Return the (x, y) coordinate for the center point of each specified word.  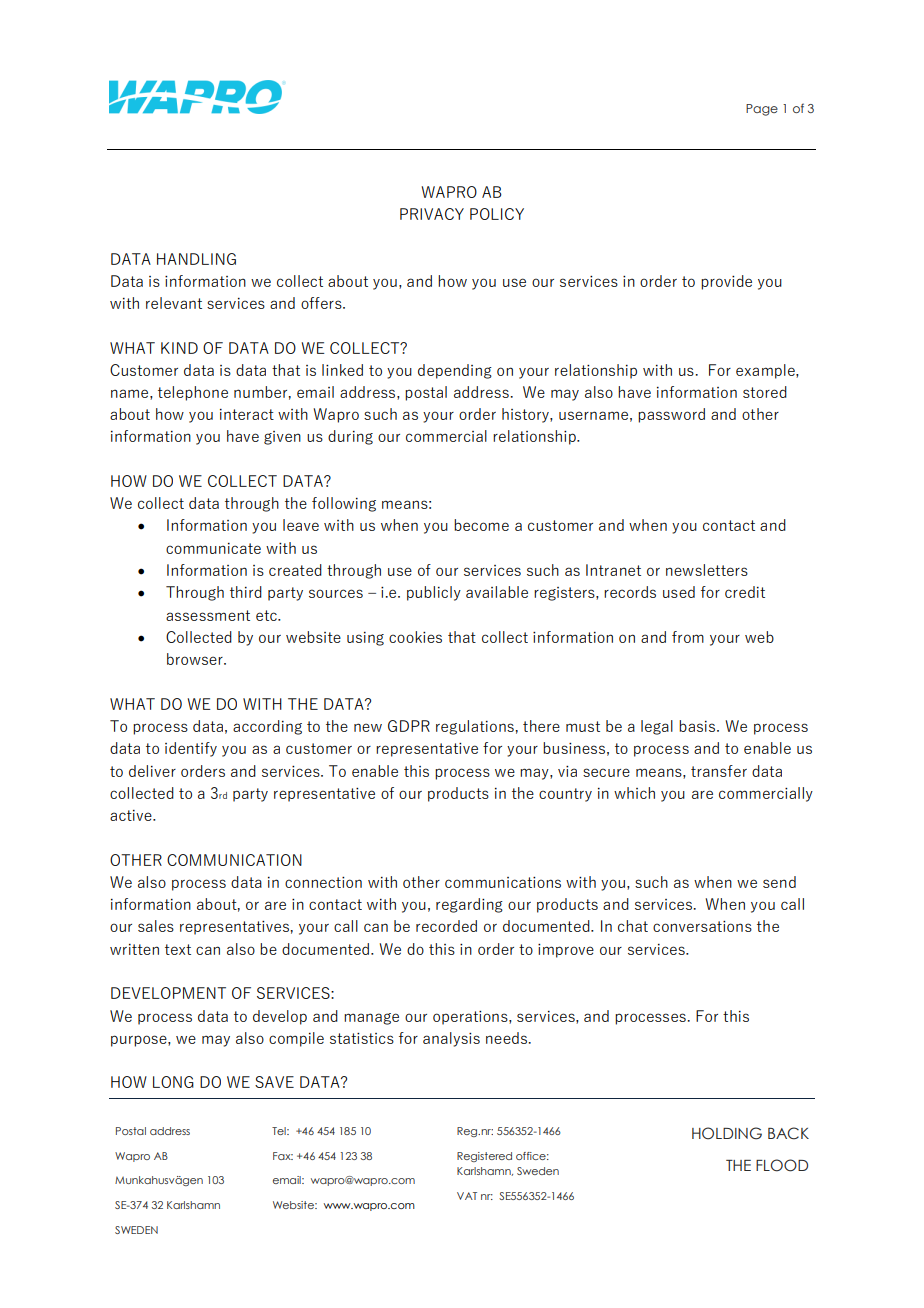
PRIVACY (432, 214)
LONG (173, 1082)
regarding (469, 905)
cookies (415, 637)
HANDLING (196, 259)
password (671, 415)
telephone (193, 393)
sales (156, 926)
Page (762, 110)
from (688, 637)
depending (455, 371)
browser (196, 659)
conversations (702, 926)
